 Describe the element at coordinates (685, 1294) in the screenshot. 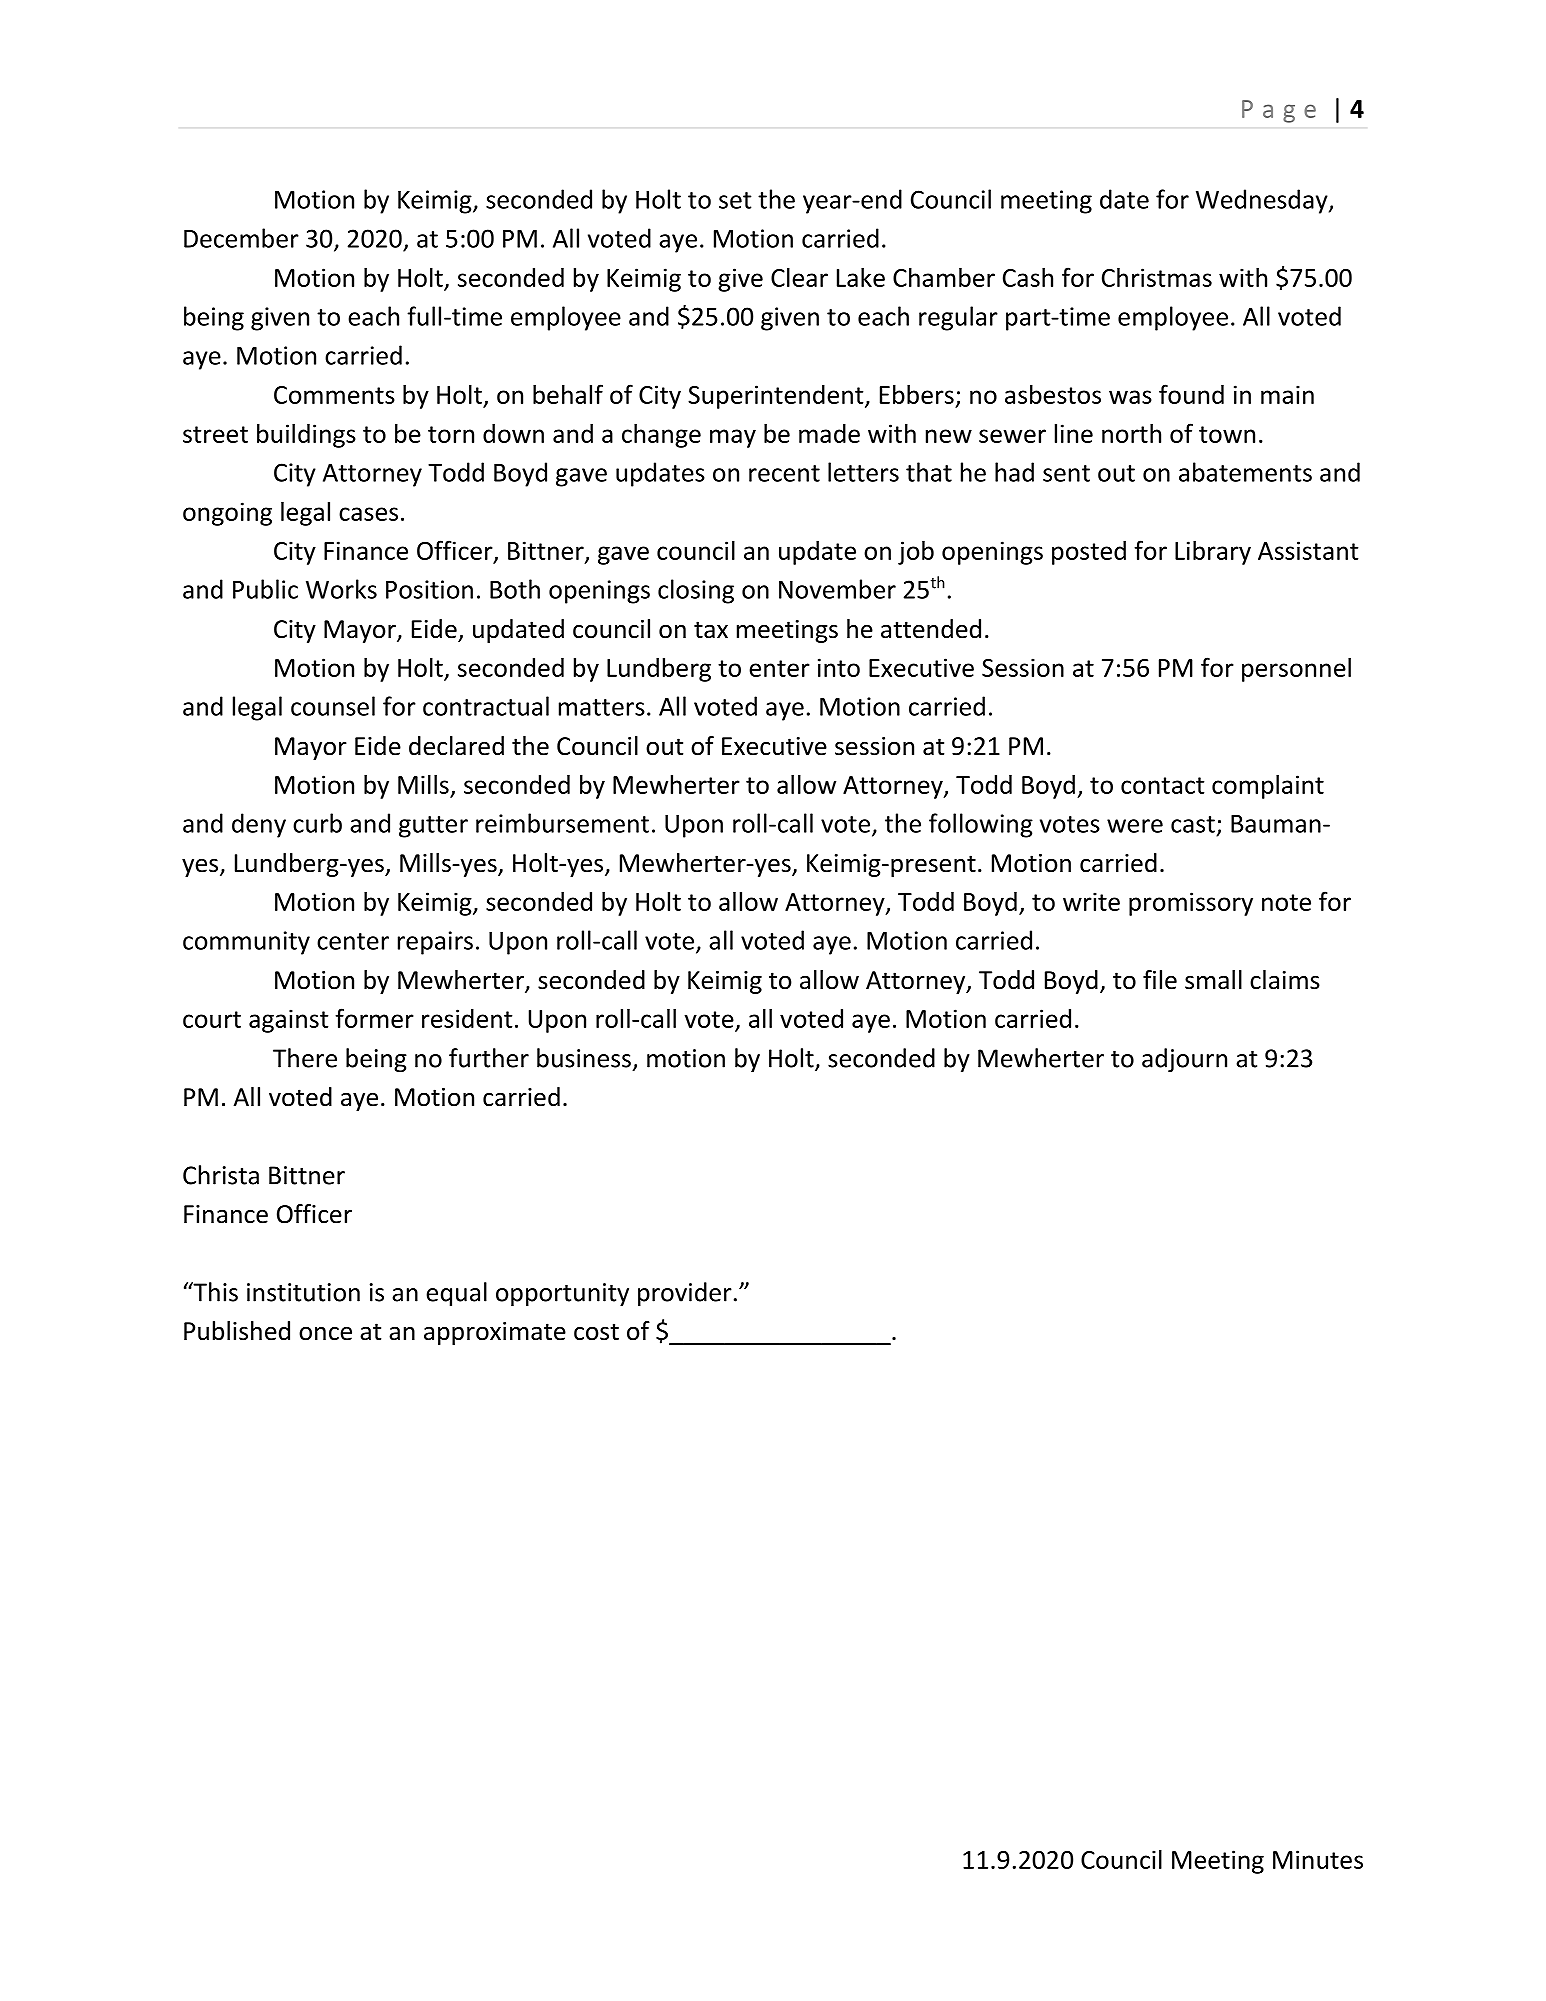

I see `provider` at that location.
